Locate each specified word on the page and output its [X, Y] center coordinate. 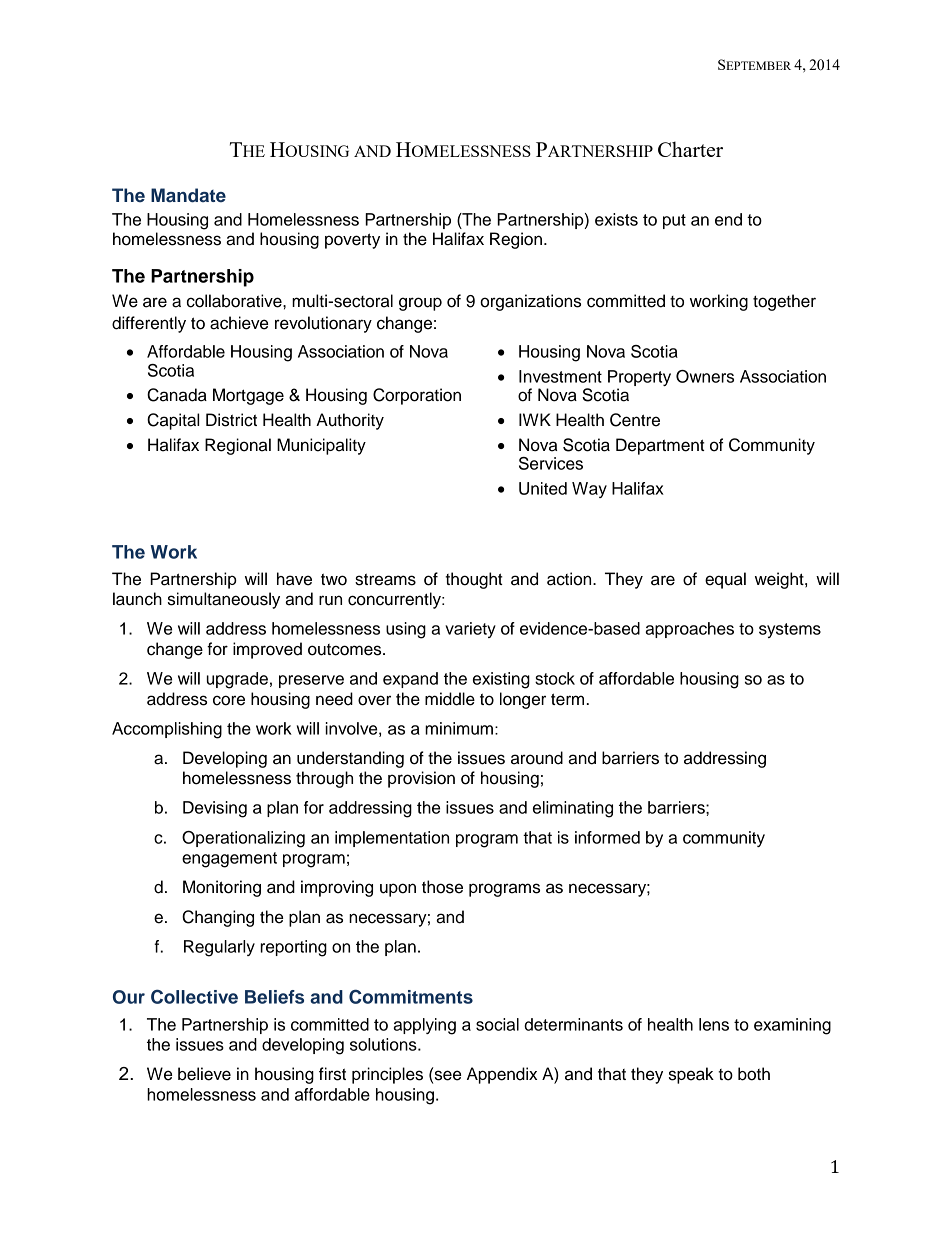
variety [470, 630]
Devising [215, 809]
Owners [705, 376]
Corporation [417, 396]
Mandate [188, 195]
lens [714, 1024]
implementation [392, 839]
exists [616, 219]
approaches [689, 630]
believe [204, 1074]
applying [424, 1026]
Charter [690, 149]
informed [607, 837]
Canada [177, 395]
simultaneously [224, 600]
